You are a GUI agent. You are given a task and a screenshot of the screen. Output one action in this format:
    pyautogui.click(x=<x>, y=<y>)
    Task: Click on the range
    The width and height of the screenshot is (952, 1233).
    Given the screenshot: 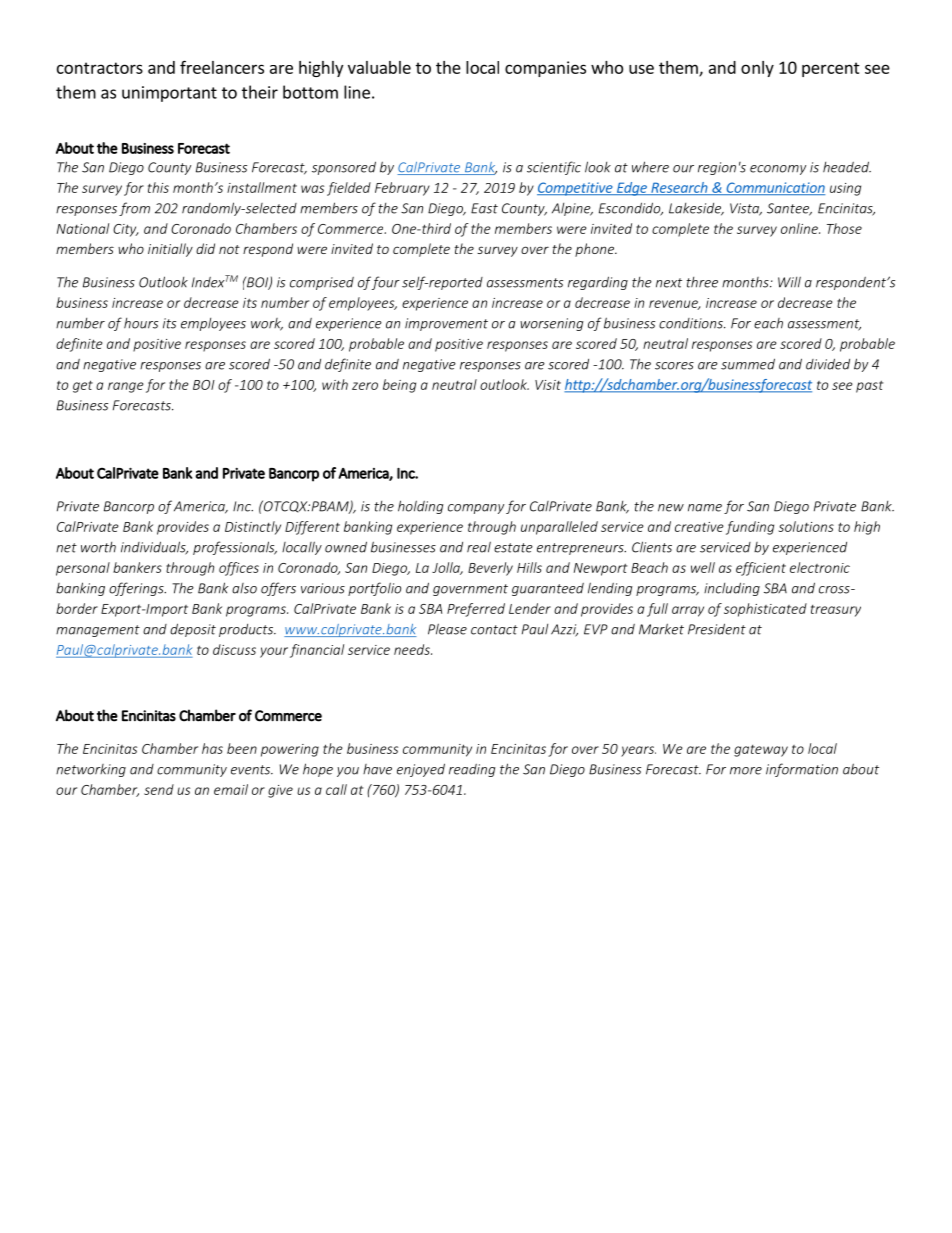 What is the action you would take?
    pyautogui.click(x=126, y=387)
